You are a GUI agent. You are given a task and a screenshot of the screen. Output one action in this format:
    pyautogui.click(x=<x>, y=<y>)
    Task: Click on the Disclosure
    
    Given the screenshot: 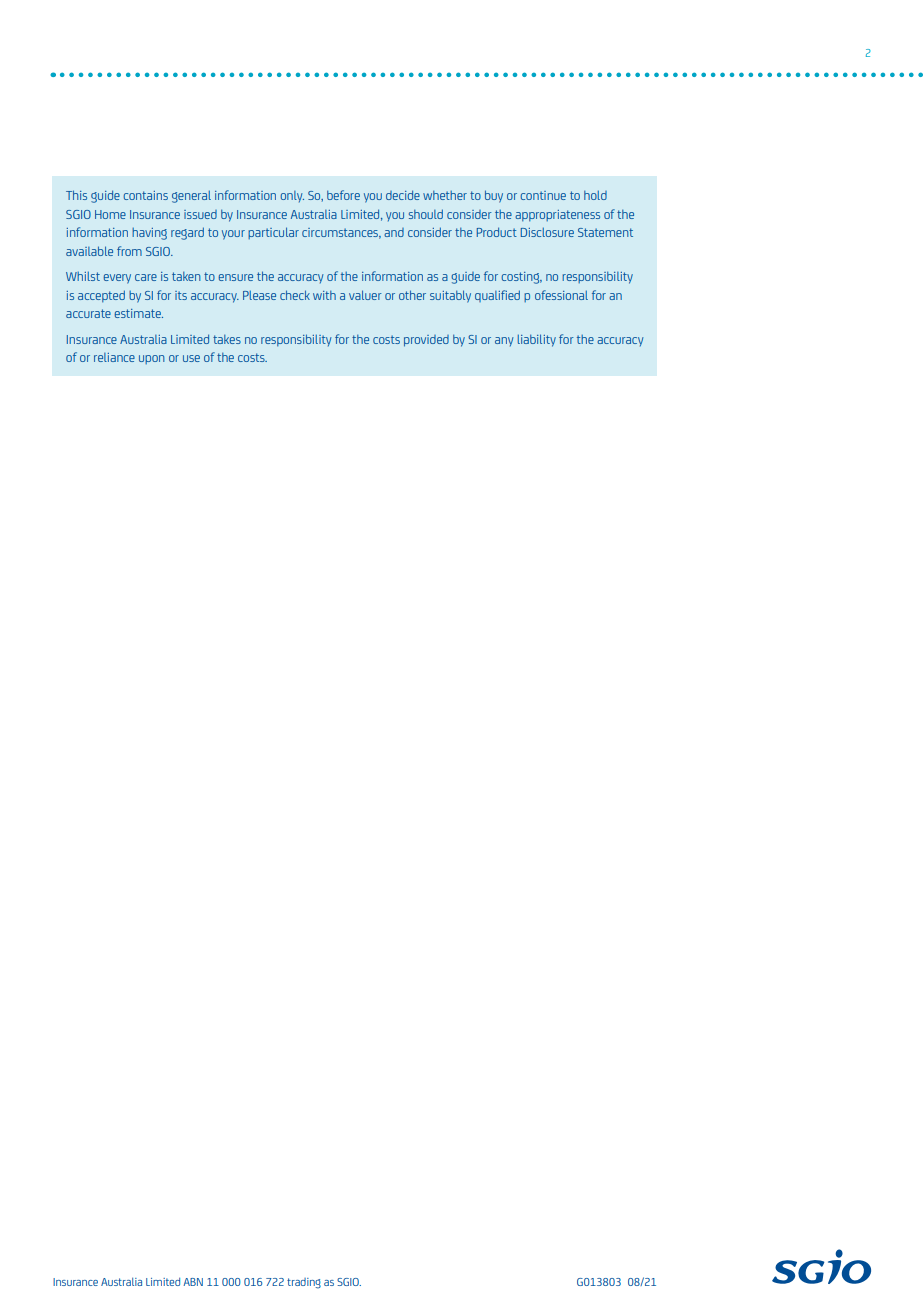 What is the action you would take?
    pyautogui.click(x=547, y=232)
